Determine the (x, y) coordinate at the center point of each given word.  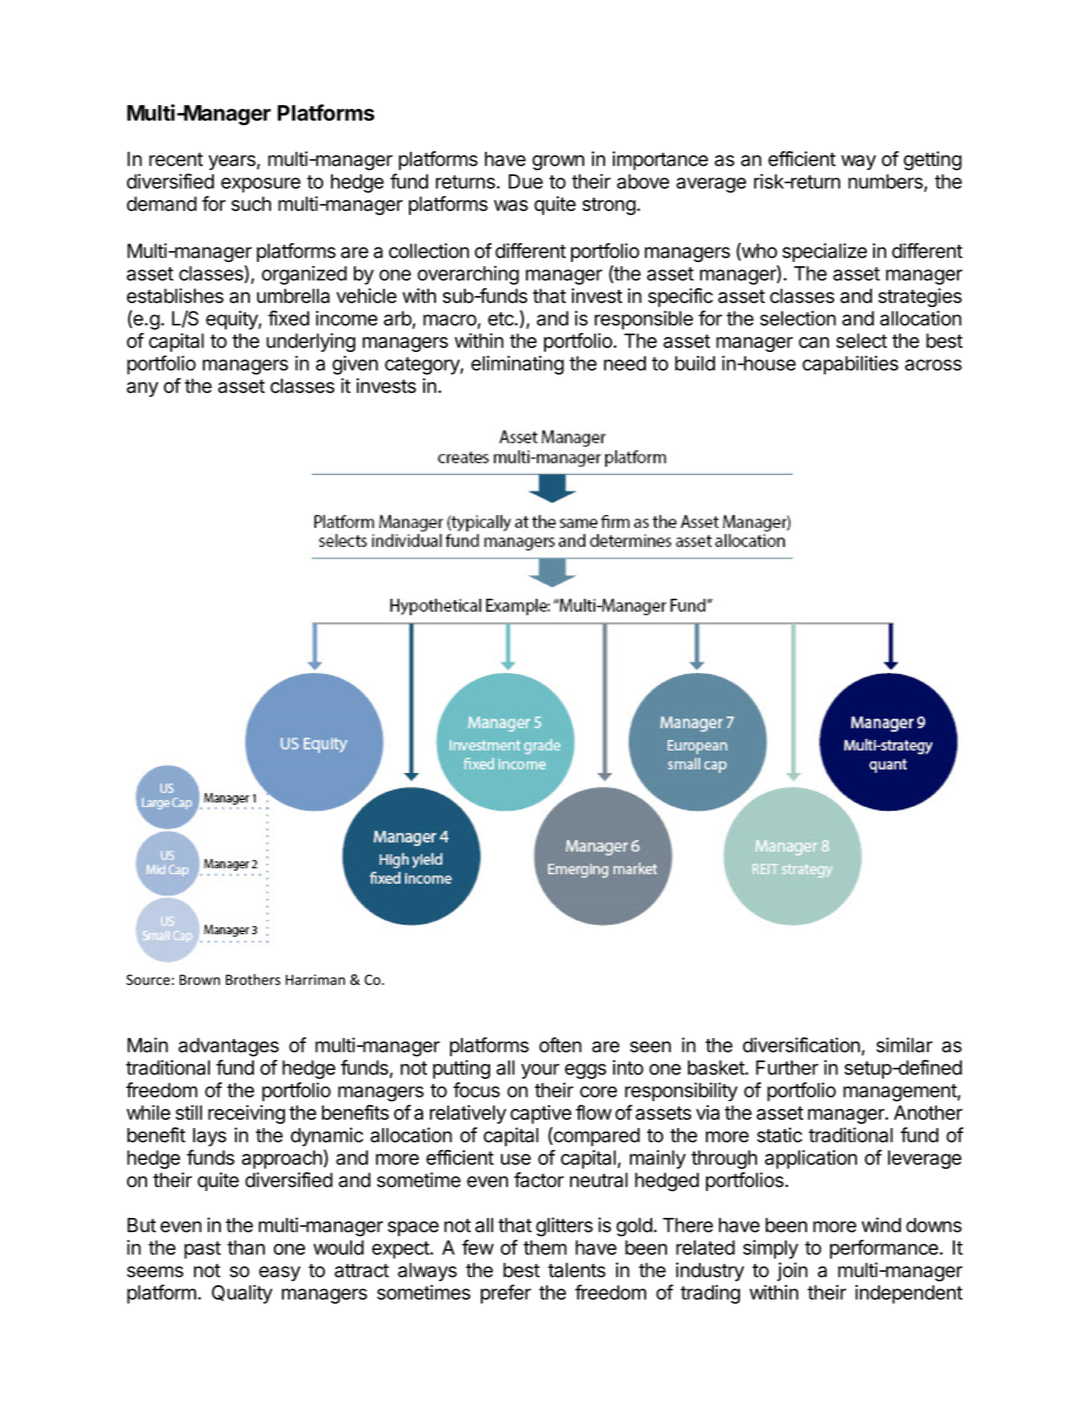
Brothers (253, 979)
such (251, 203)
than (246, 1247)
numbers (886, 182)
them (545, 1247)
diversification (801, 1045)
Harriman (315, 979)
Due (526, 181)
